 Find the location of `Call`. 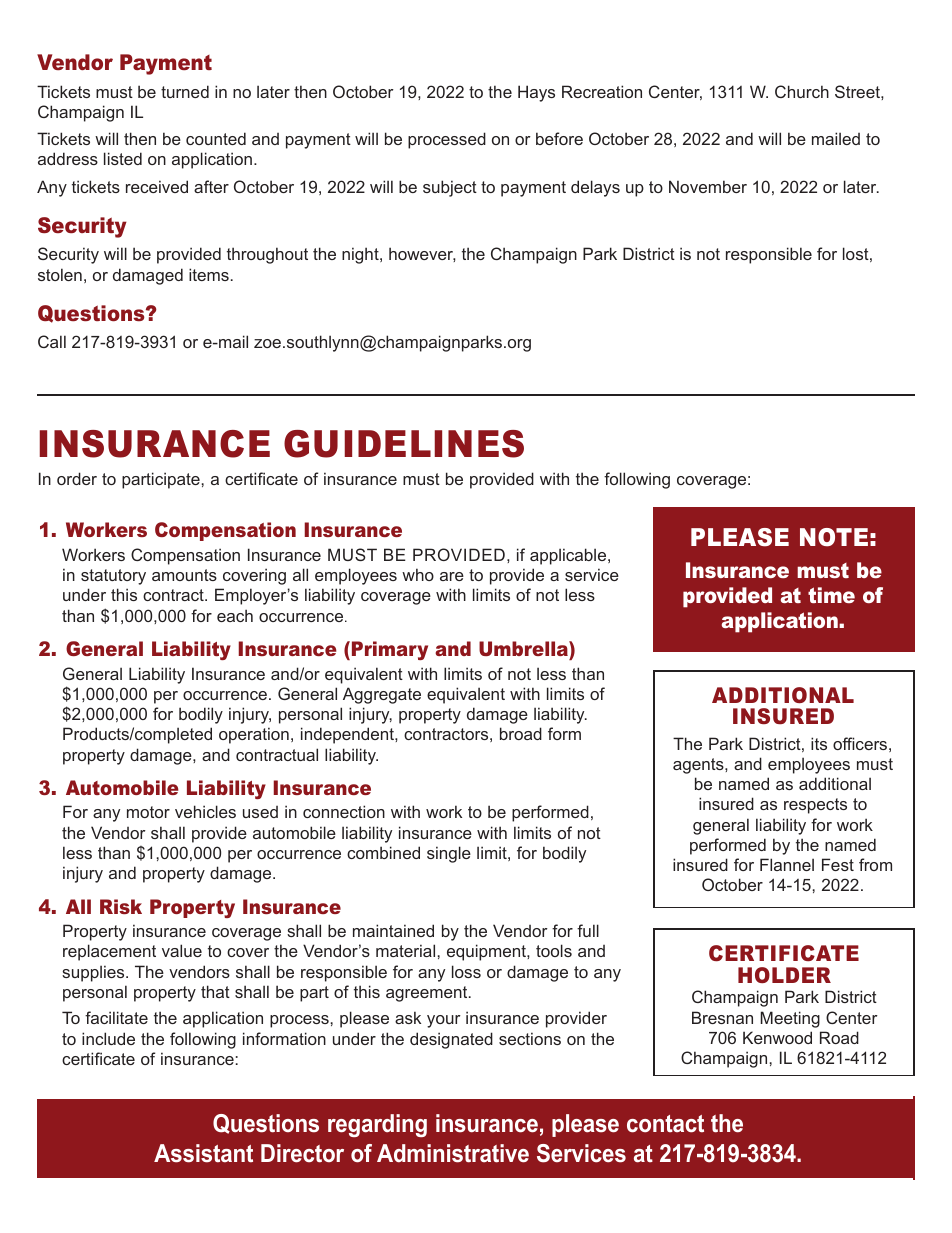

Call is located at coordinates (52, 341).
